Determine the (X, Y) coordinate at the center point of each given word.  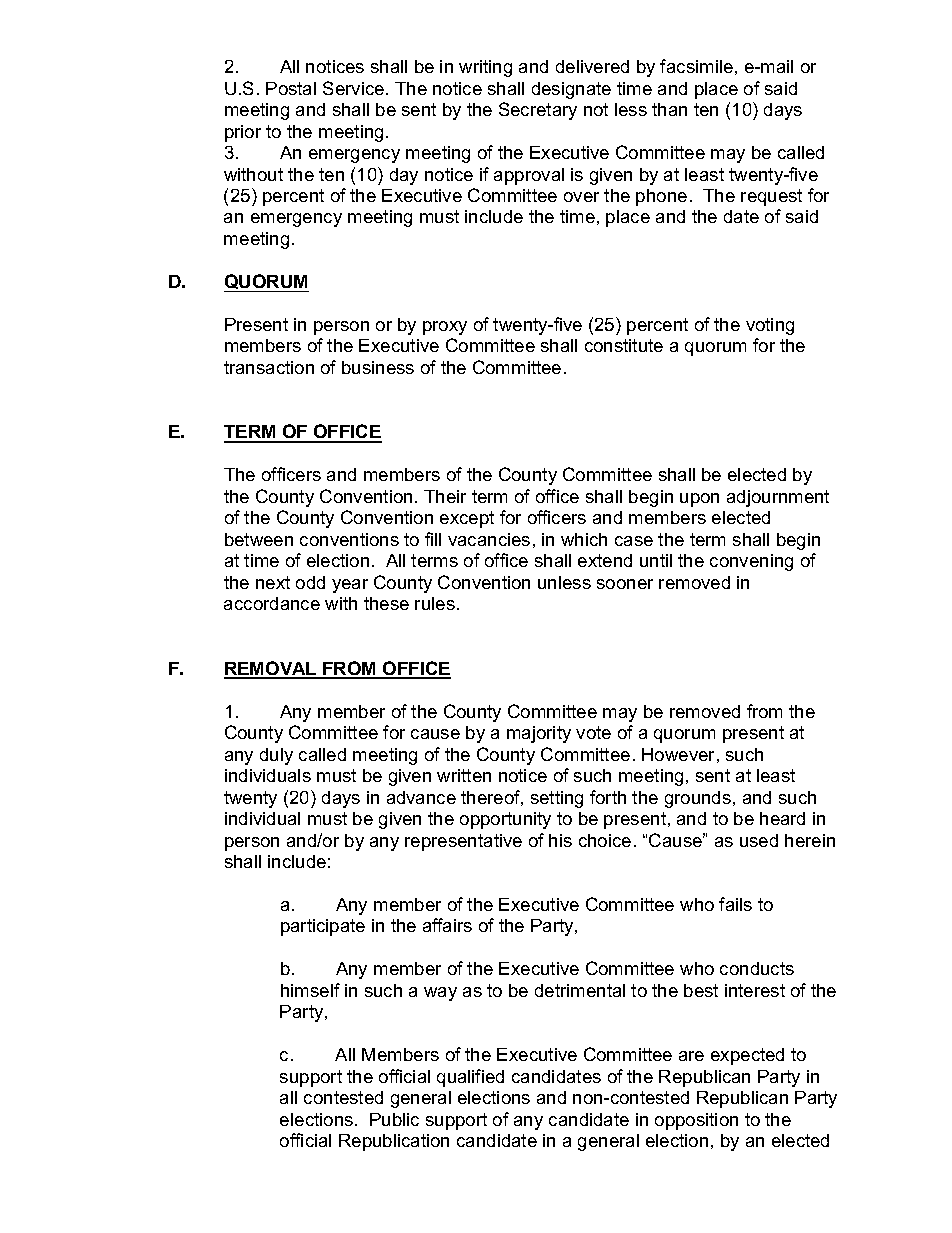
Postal (291, 88)
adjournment (778, 498)
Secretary (538, 111)
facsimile (696, 66)
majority (539, 734)
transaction (269, 367)
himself (310, 990)
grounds (698, 799)
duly (276, 756)
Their (445, 496)
